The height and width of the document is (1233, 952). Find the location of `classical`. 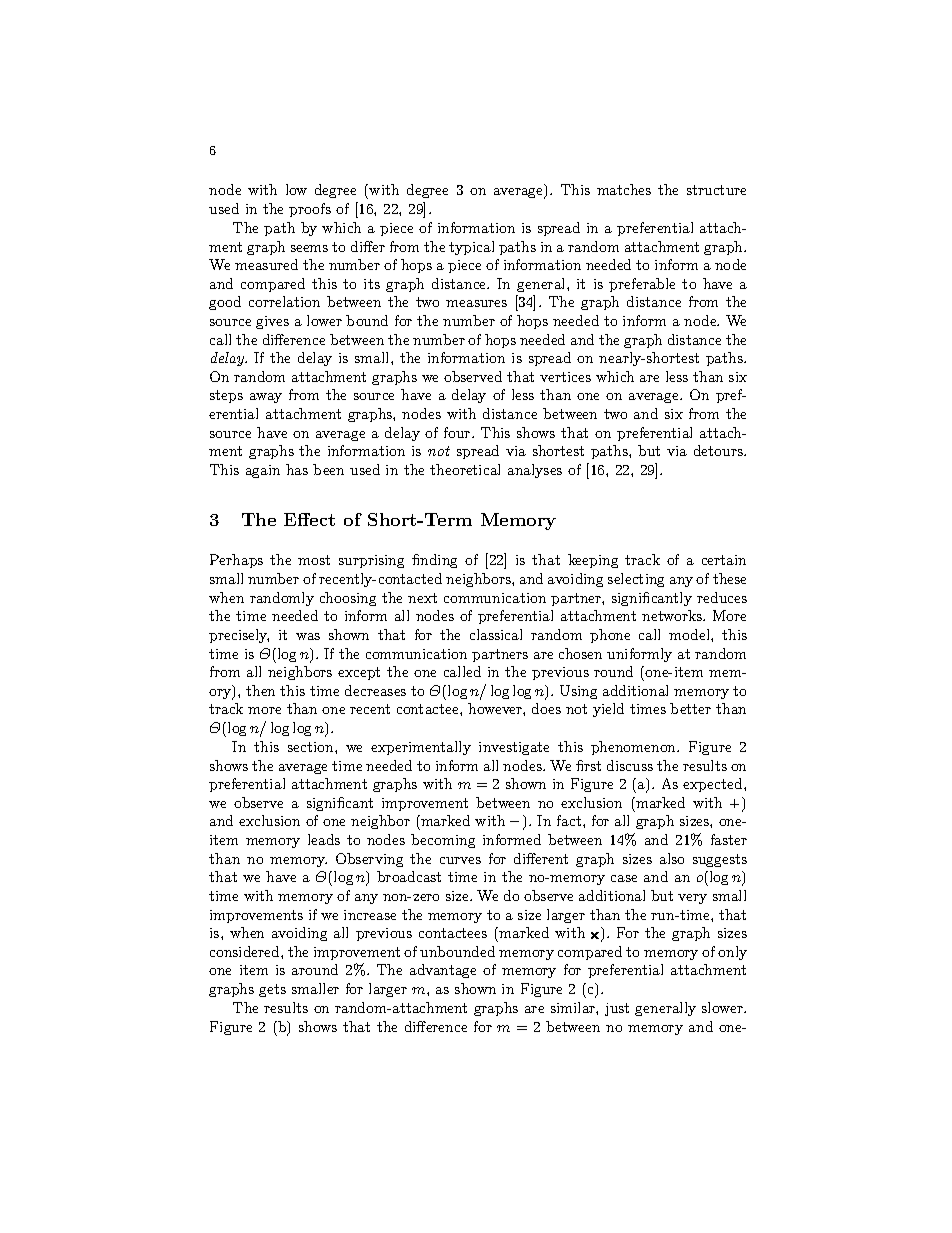

classical is located at coordinates (496, 634).
